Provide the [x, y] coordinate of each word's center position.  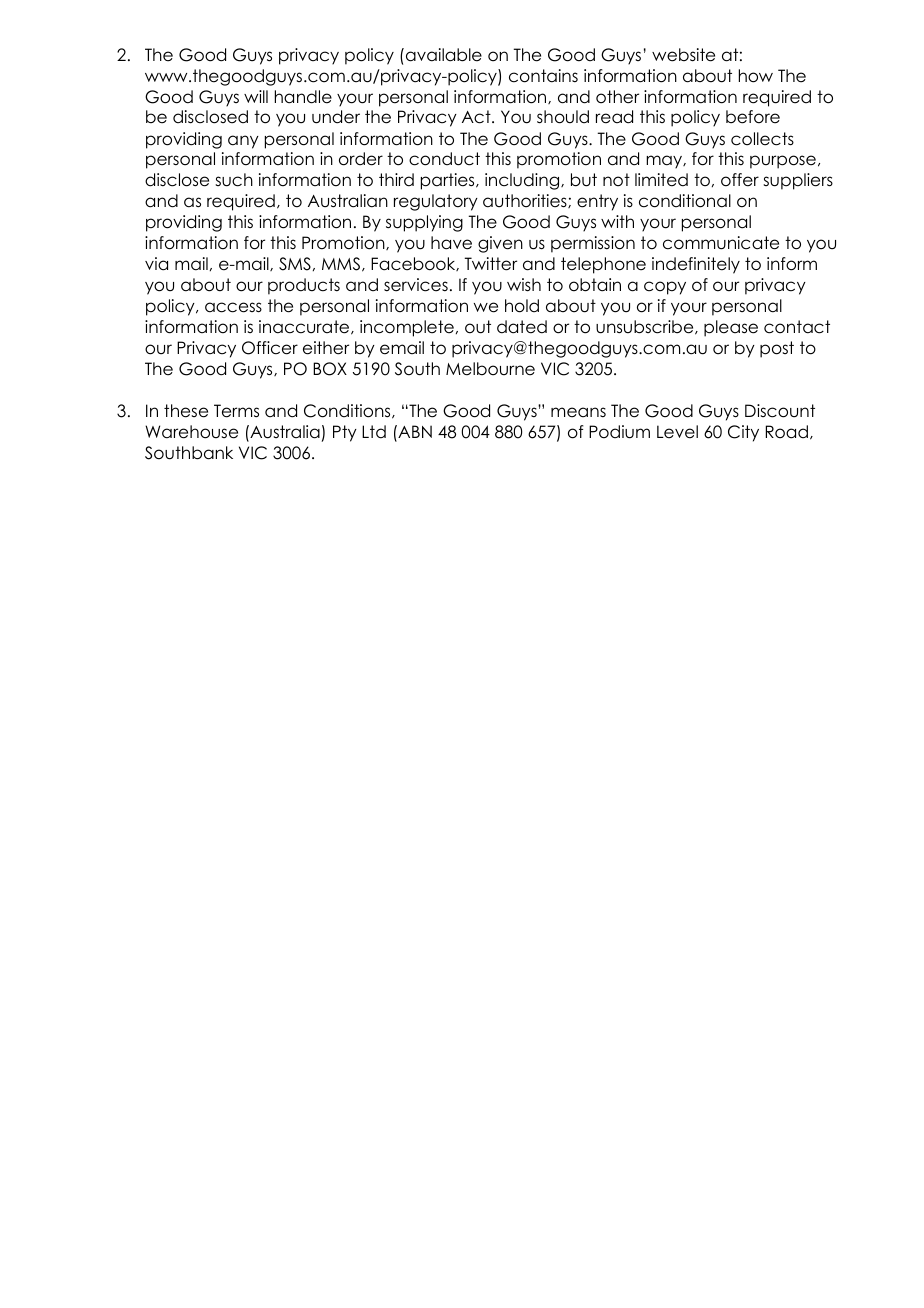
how [756, 76]
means [578, 412]
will [256, 96]
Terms [236, 411]
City [743, 433]
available [442, 55]
